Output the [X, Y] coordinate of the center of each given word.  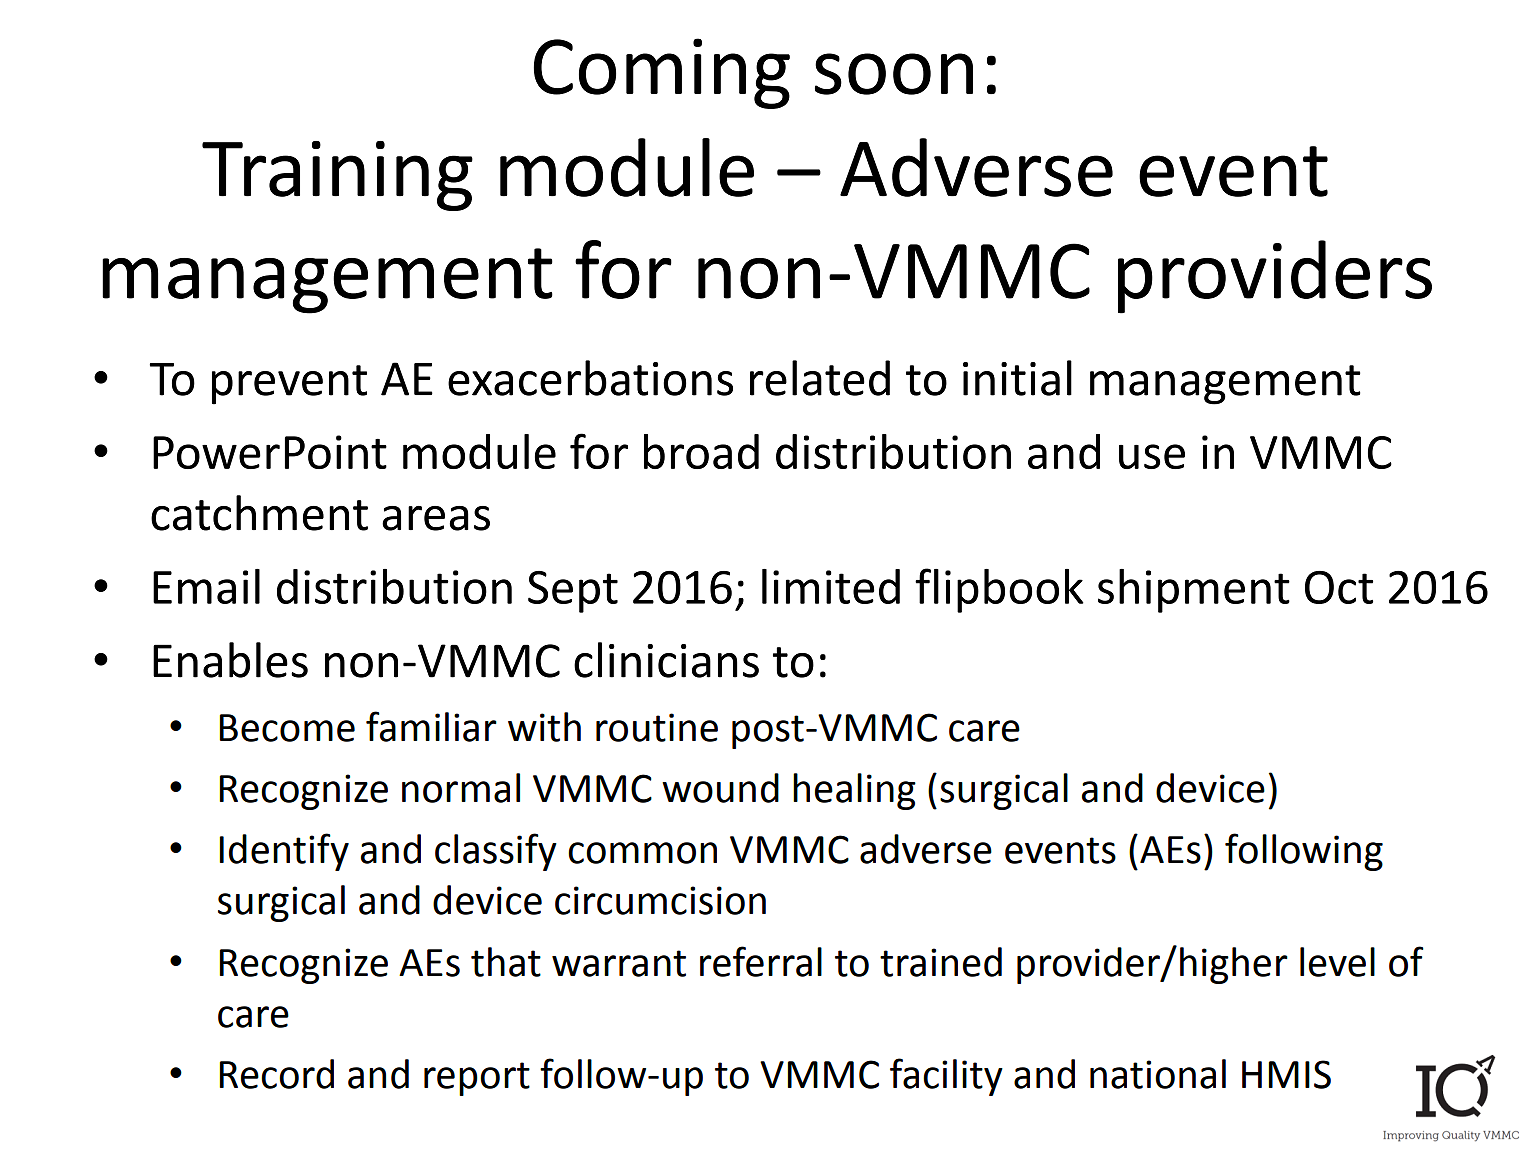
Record [276, 1074]
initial [1017, 378]
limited [831, 586]
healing [854, 791]
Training [337, 176]
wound [720, 788]
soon [894, 74]
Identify [284, 852]
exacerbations [590, 378]
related [820, 378]
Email [206, 586]
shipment [1194, 591]
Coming [661, 73]
